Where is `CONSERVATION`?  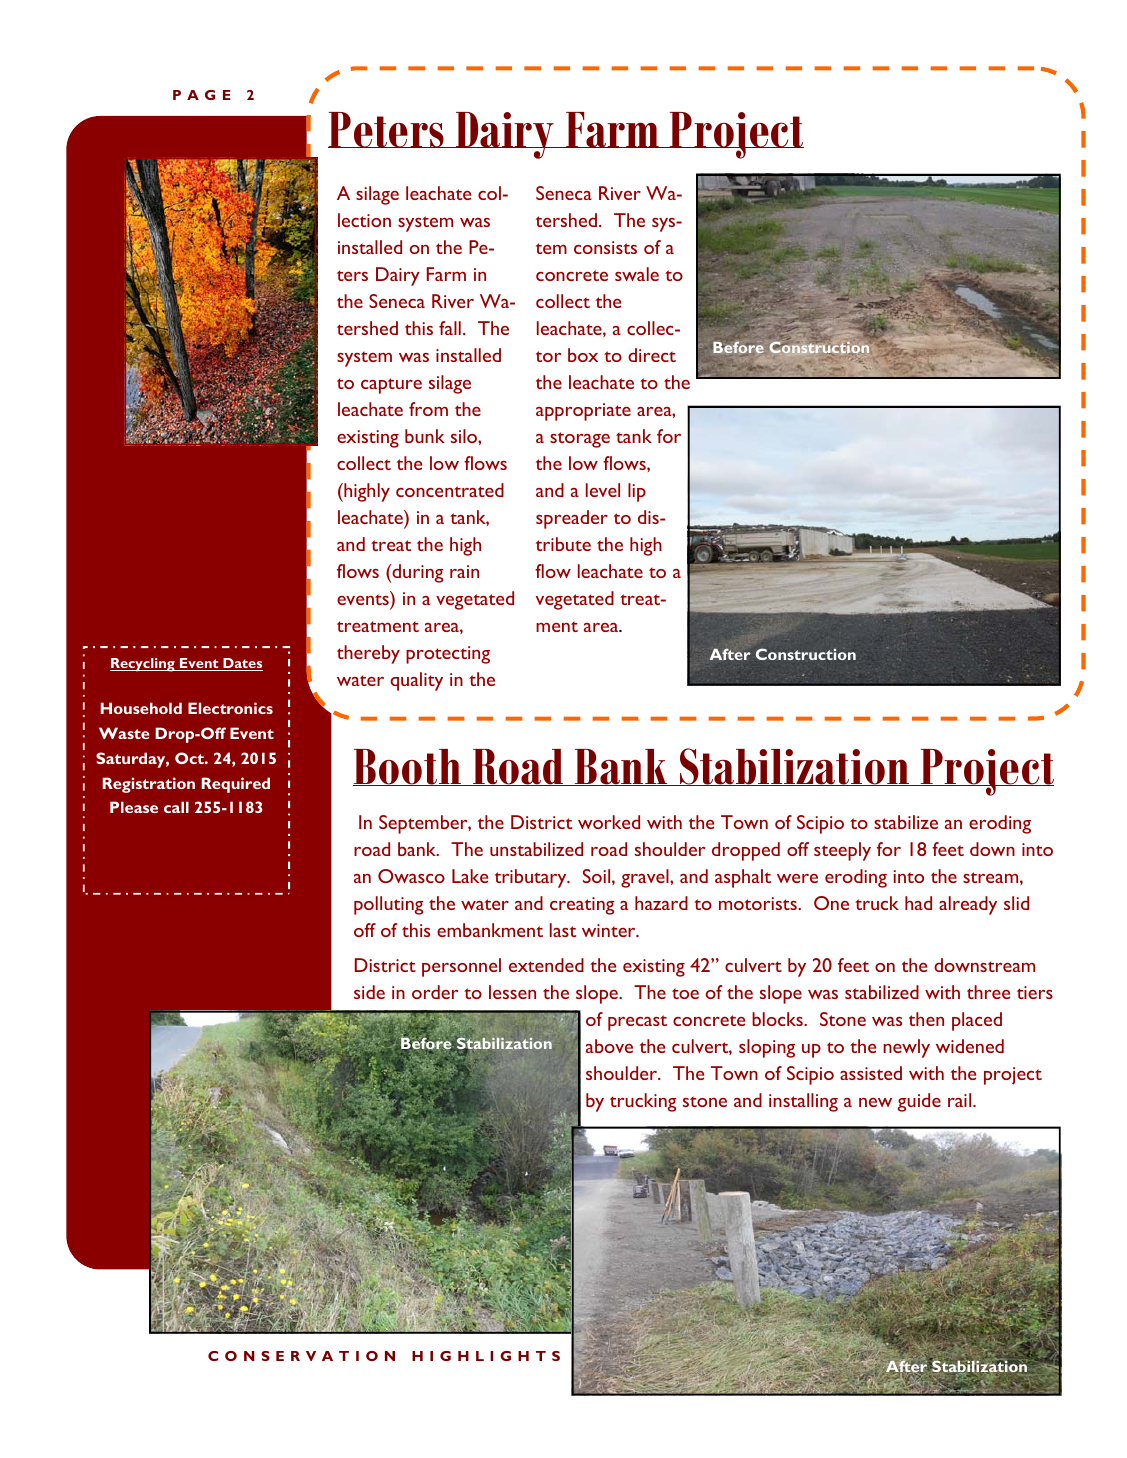 CONSERVATION is located at coordinates (301, 1356).
